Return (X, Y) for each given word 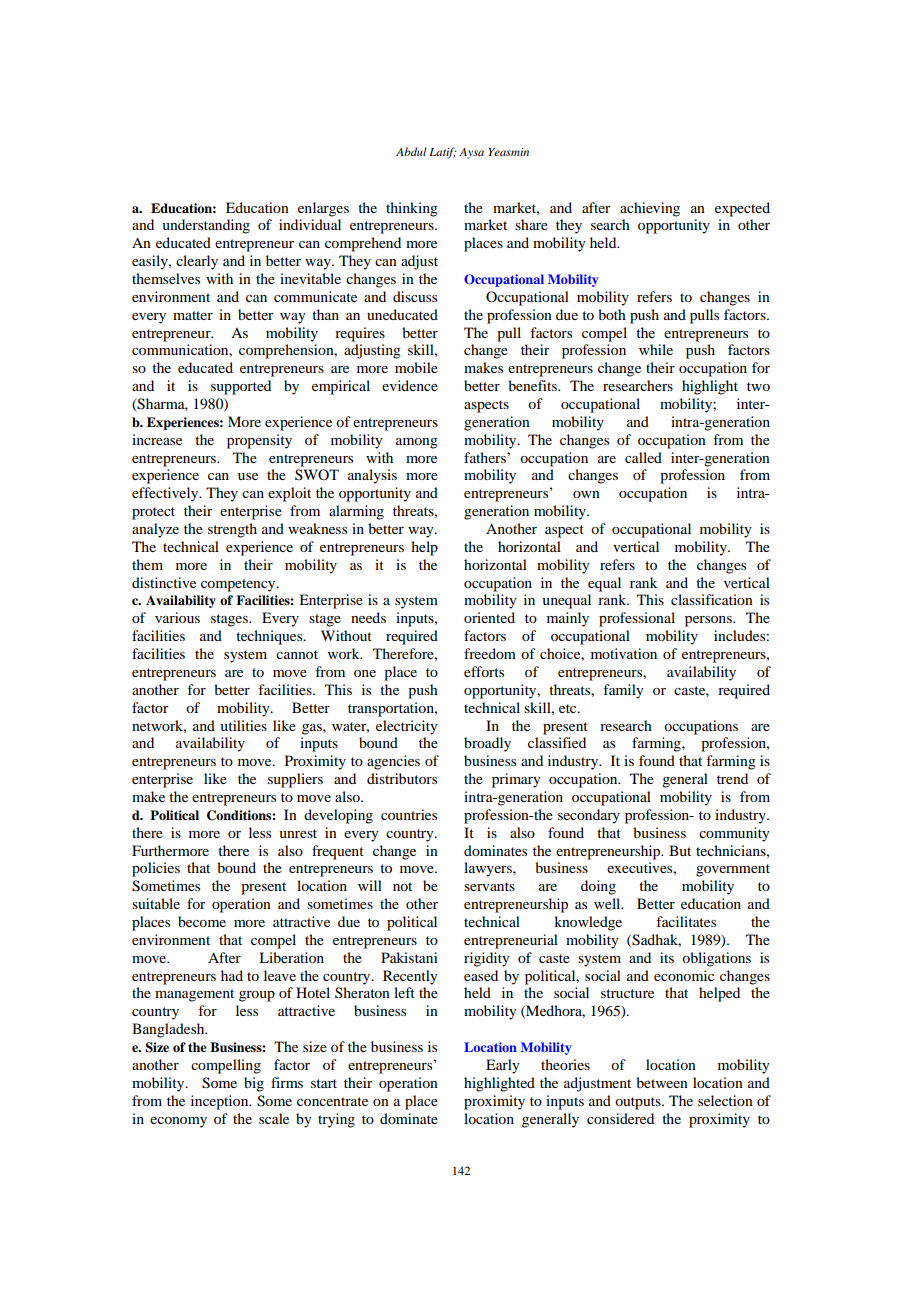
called (643, 457)
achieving (650, 209)
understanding (206, 226)
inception (221, 1102)
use (248, 476)
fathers (486, 457)
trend (732, 778)
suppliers (295, 780)
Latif (443, 153)
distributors (402, 778)
